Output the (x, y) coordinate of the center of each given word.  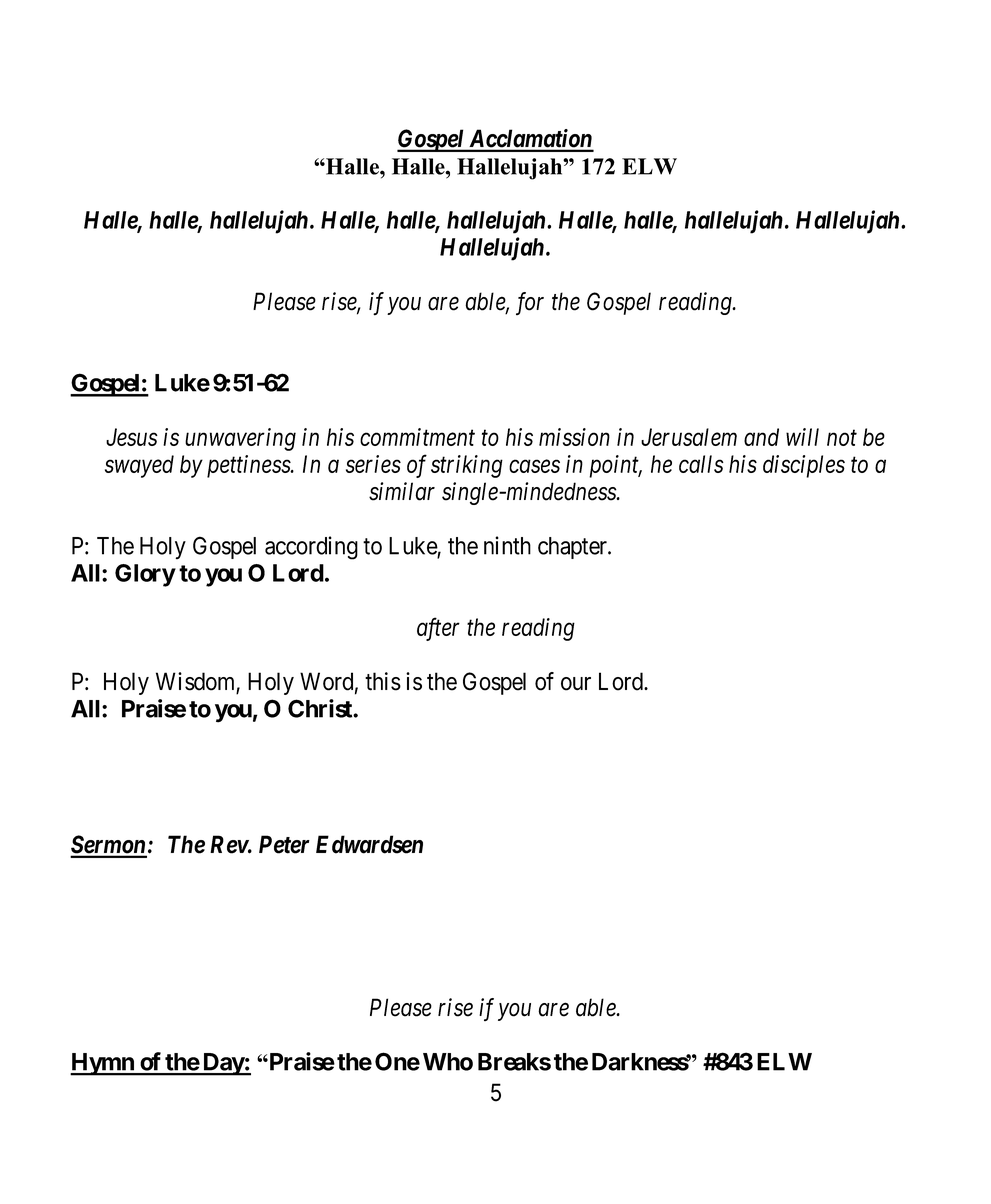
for (530, 303)
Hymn (103, 1064)
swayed (139, 466)
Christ (321, 708)
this (383, 681)
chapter (573, 548)
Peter (284, 844)
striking (467, 466)
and (761, 437)
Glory (145, 575)
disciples (804, 466)
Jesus (132, 437)
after (438, 629)
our (576, 684)
